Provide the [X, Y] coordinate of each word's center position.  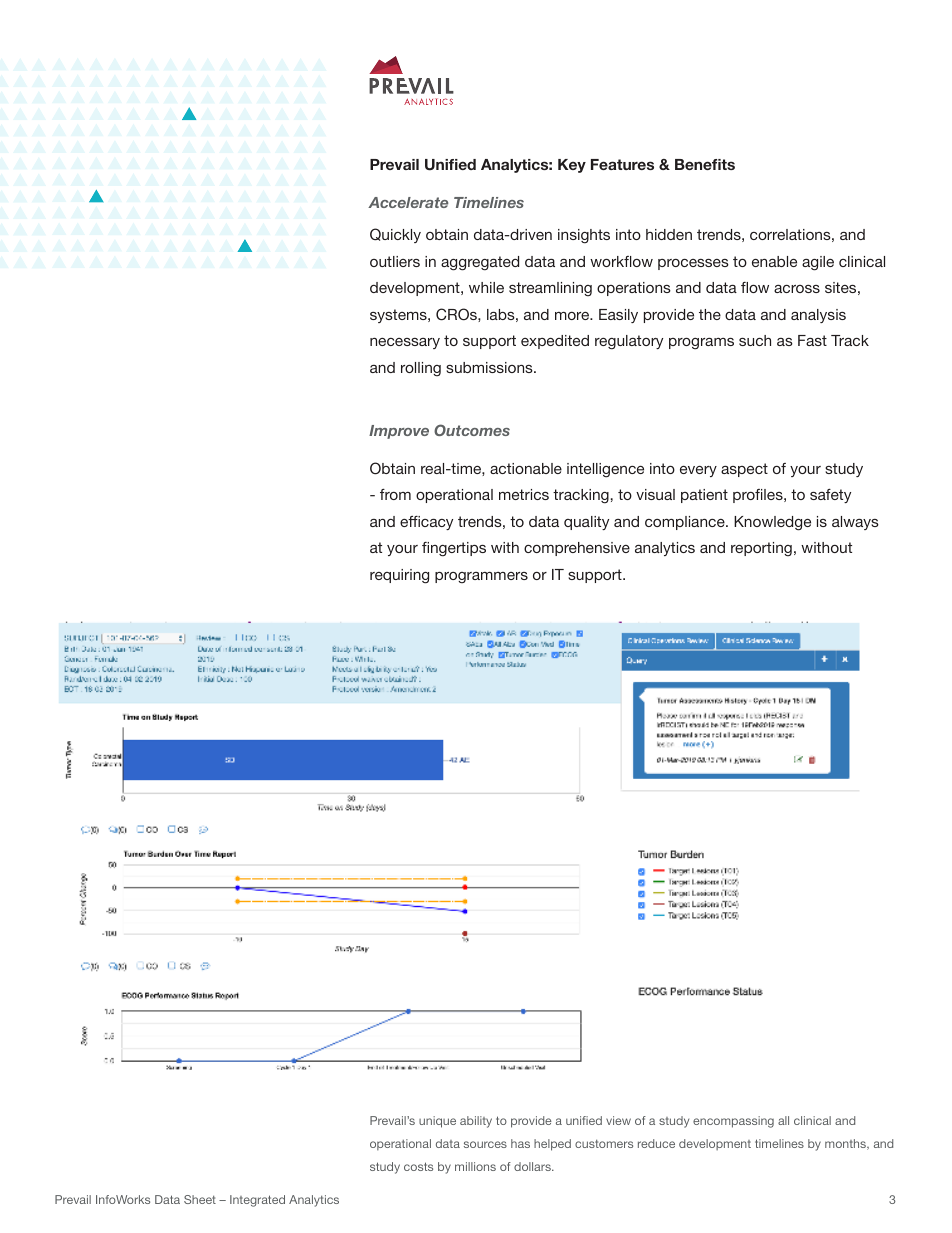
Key [572, 166]
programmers [481, 577]
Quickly [395, 235]
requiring [399, 576]
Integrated [257, 1201]
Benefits [705, 164]
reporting [761, 549]
